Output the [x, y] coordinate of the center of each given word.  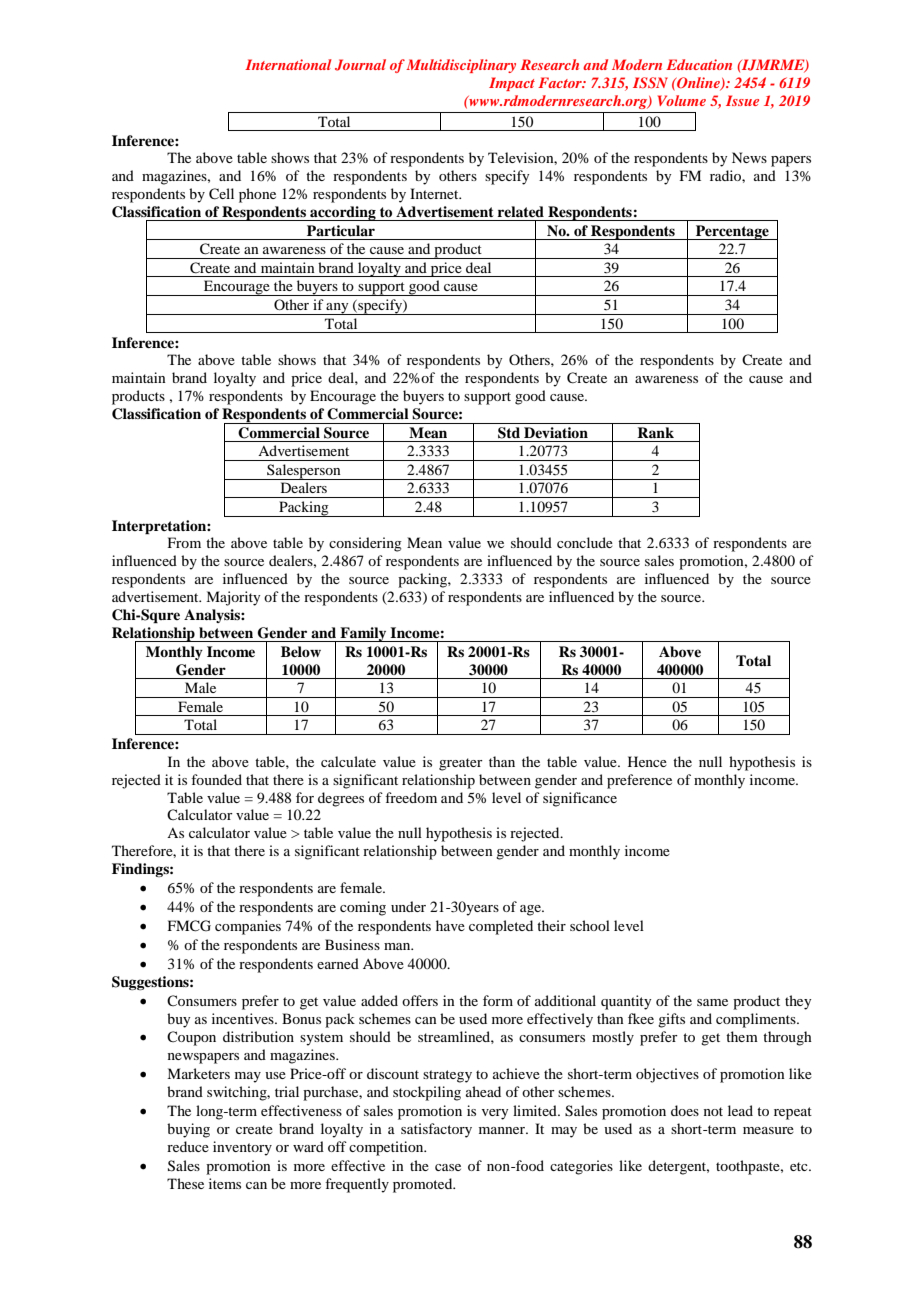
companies [248, 927]
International [288, 64]
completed [501, 927]
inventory [242, 1148]
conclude [585, 542]
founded [216, 779]
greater [461, 764]
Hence [647, 761]
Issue [742, 100]
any [338, 309]
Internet [435, 193]
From [184, 542]
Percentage [732, 232]
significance [580, 799]
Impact [512, 84]
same [712, 1002]
